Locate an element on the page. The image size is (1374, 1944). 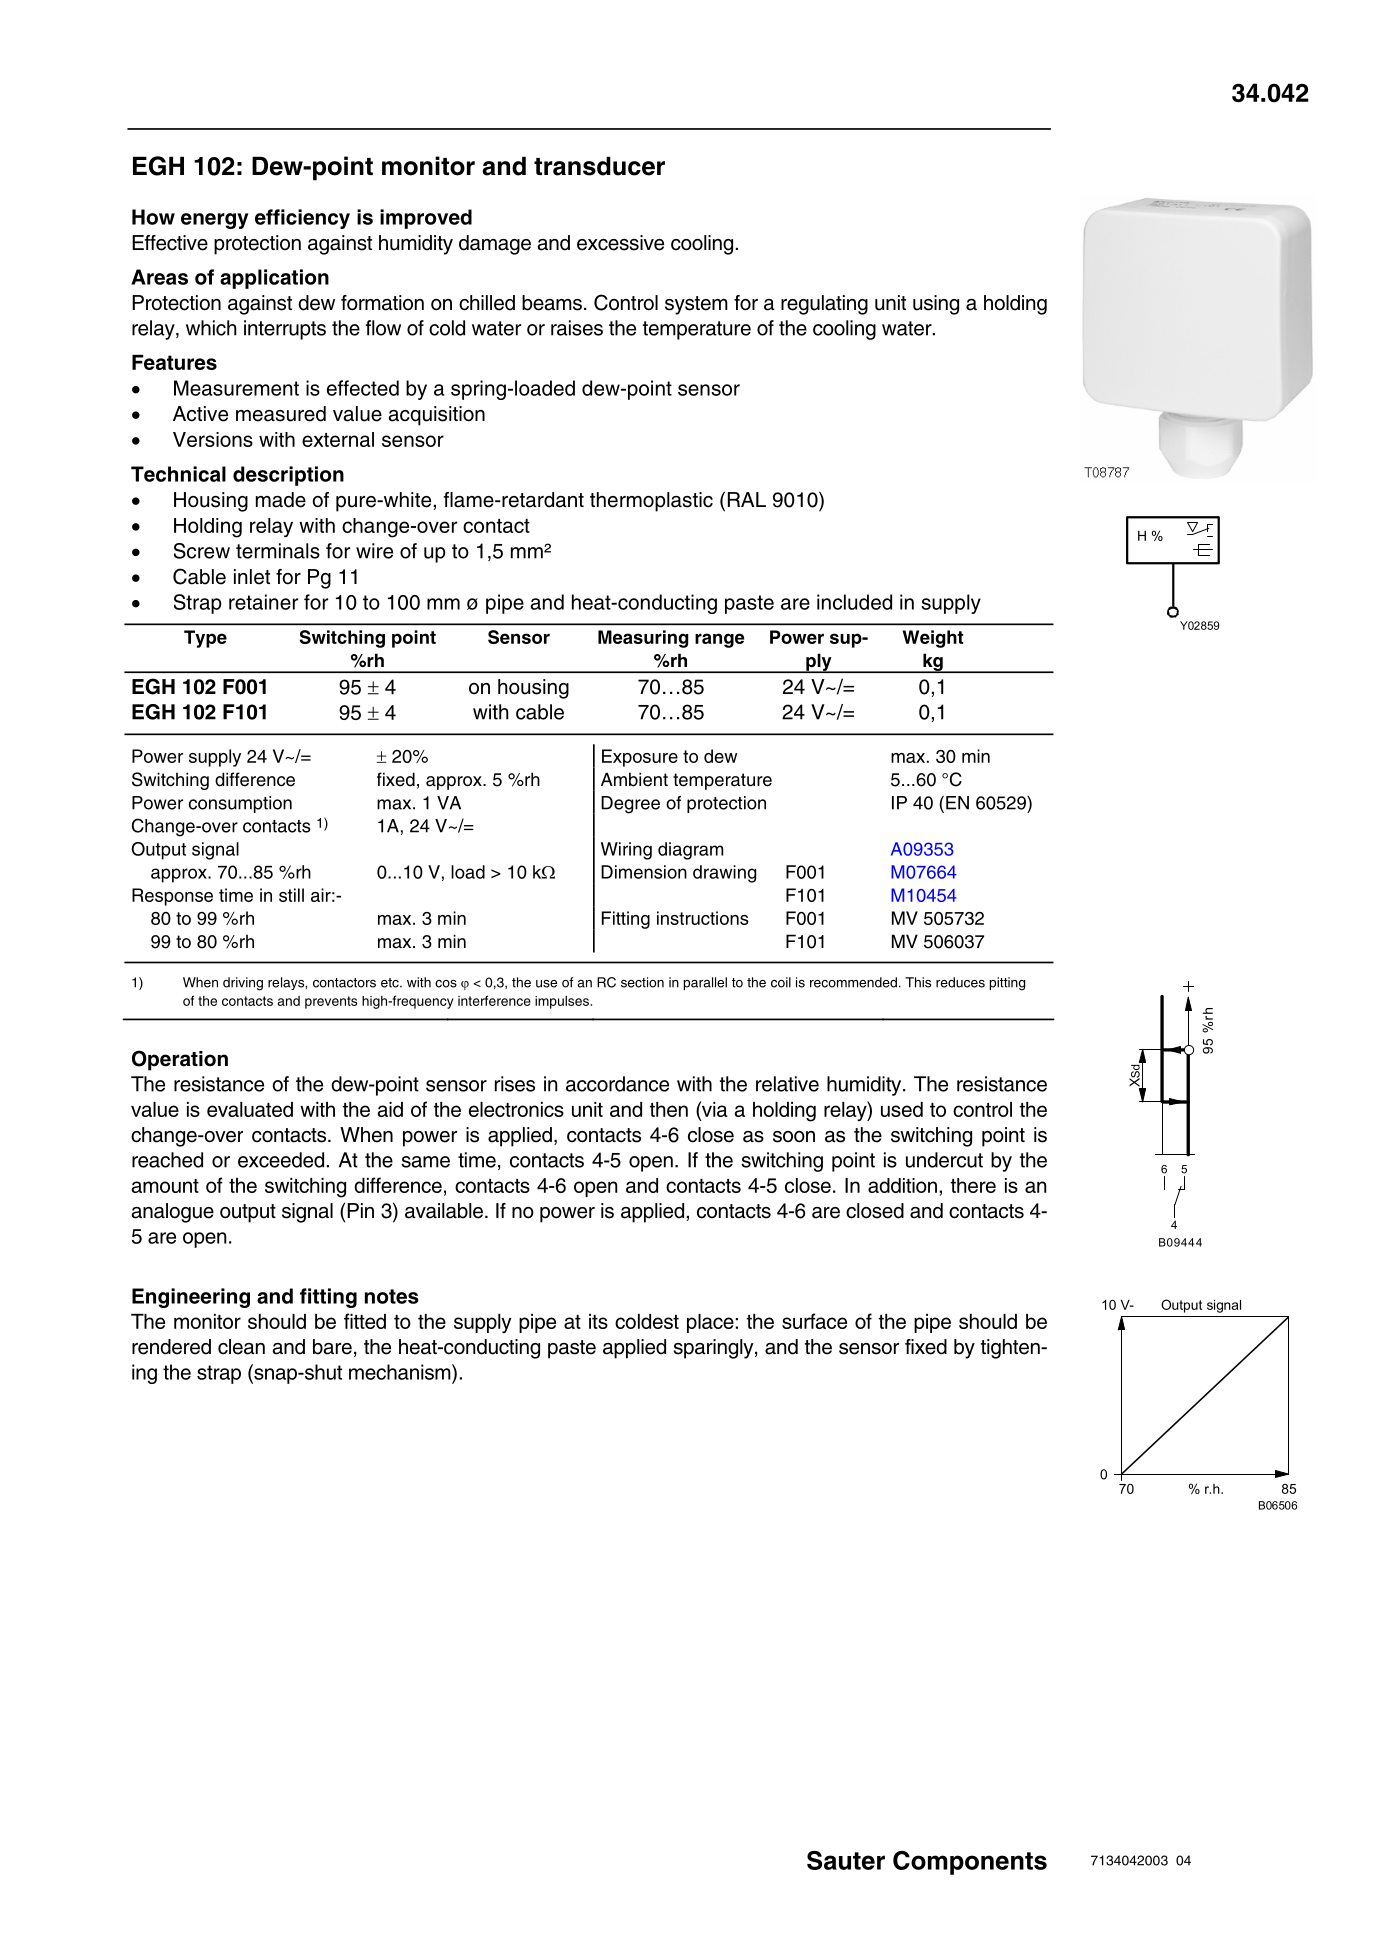
driving is located at coordinates (243, 984).
